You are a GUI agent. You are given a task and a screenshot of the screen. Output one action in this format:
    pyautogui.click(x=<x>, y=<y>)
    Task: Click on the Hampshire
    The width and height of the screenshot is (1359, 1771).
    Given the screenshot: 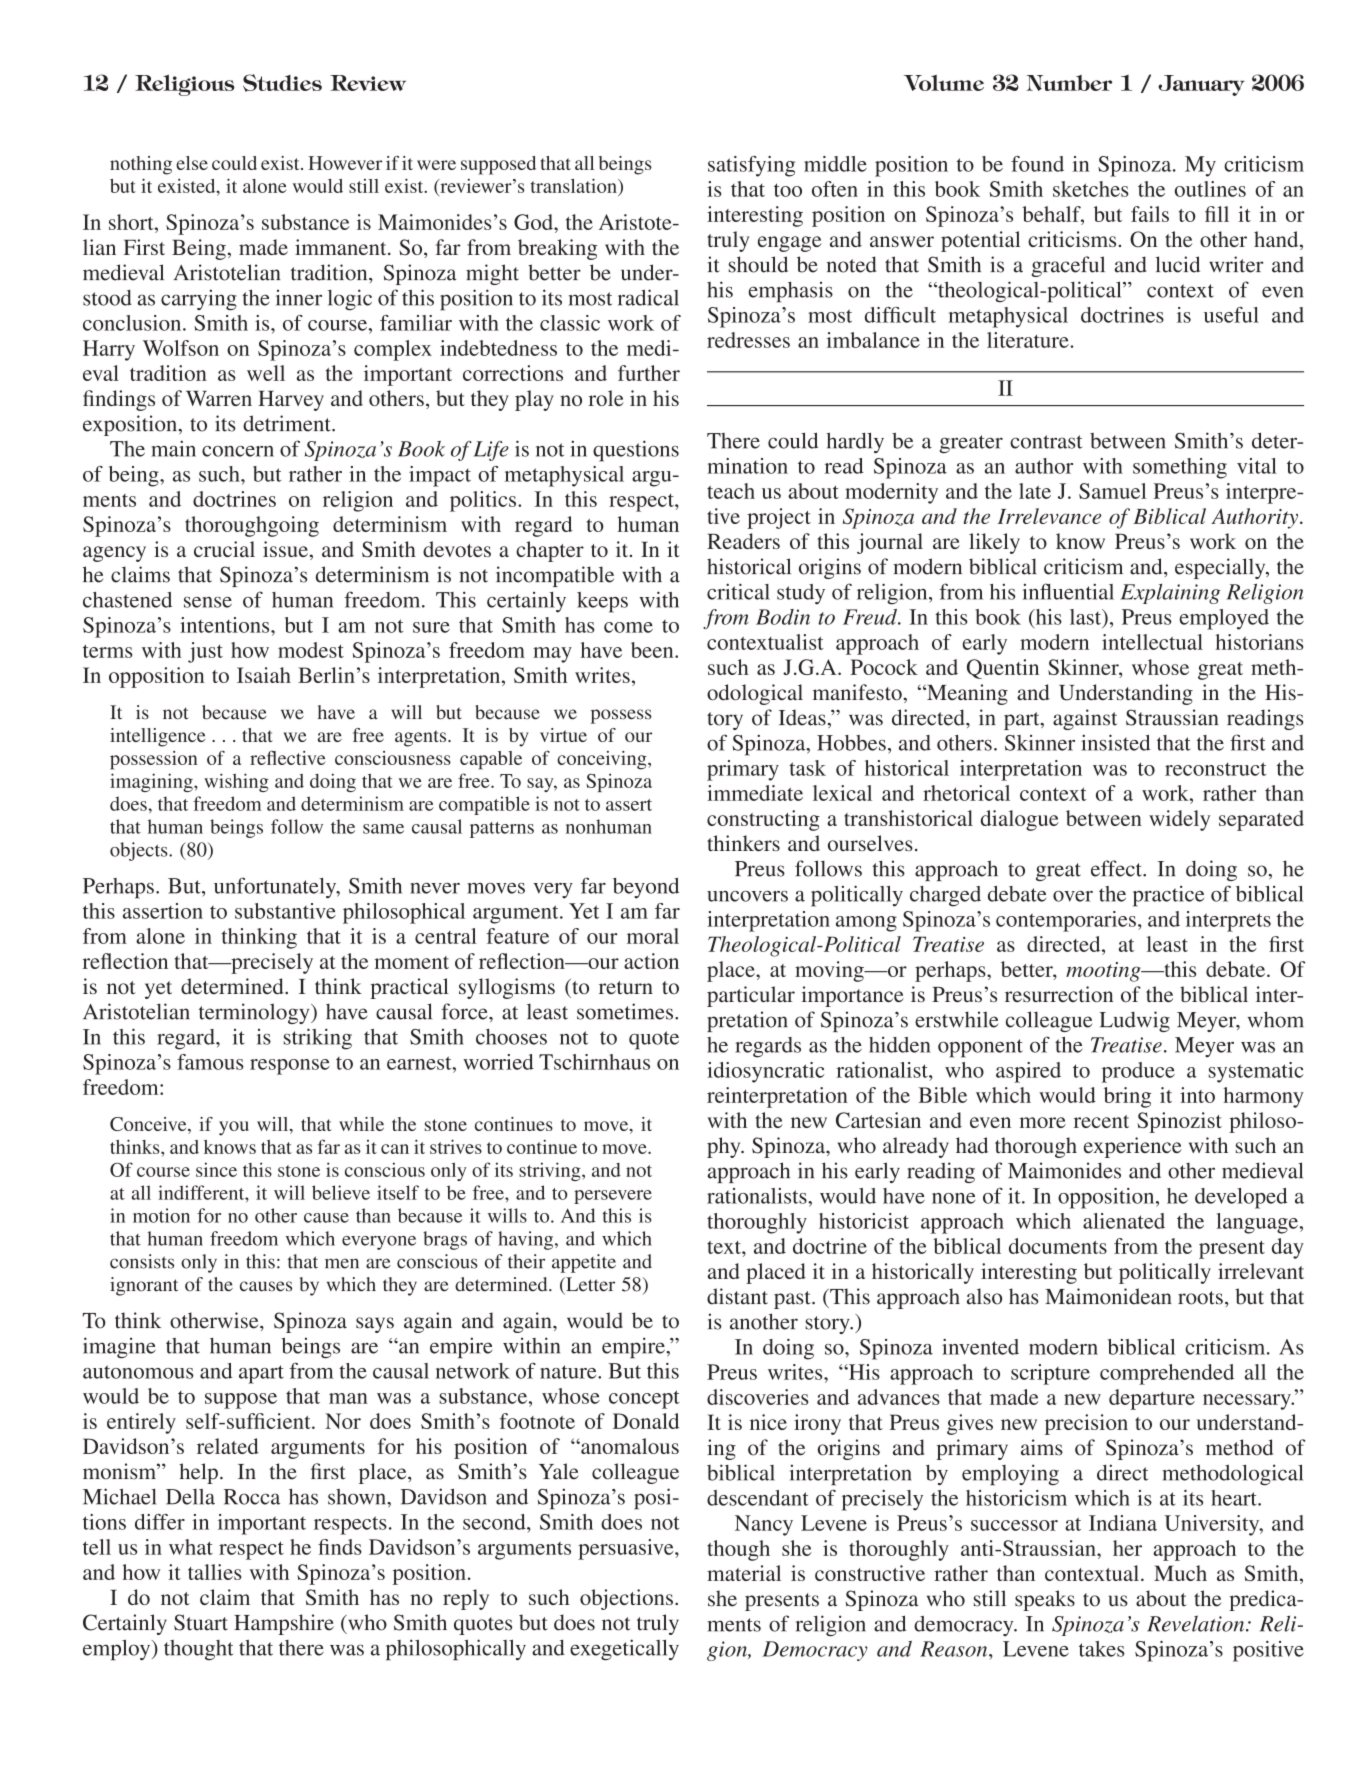 What is the action you would take?
    pyautogui.click(x=284, y=1624)
